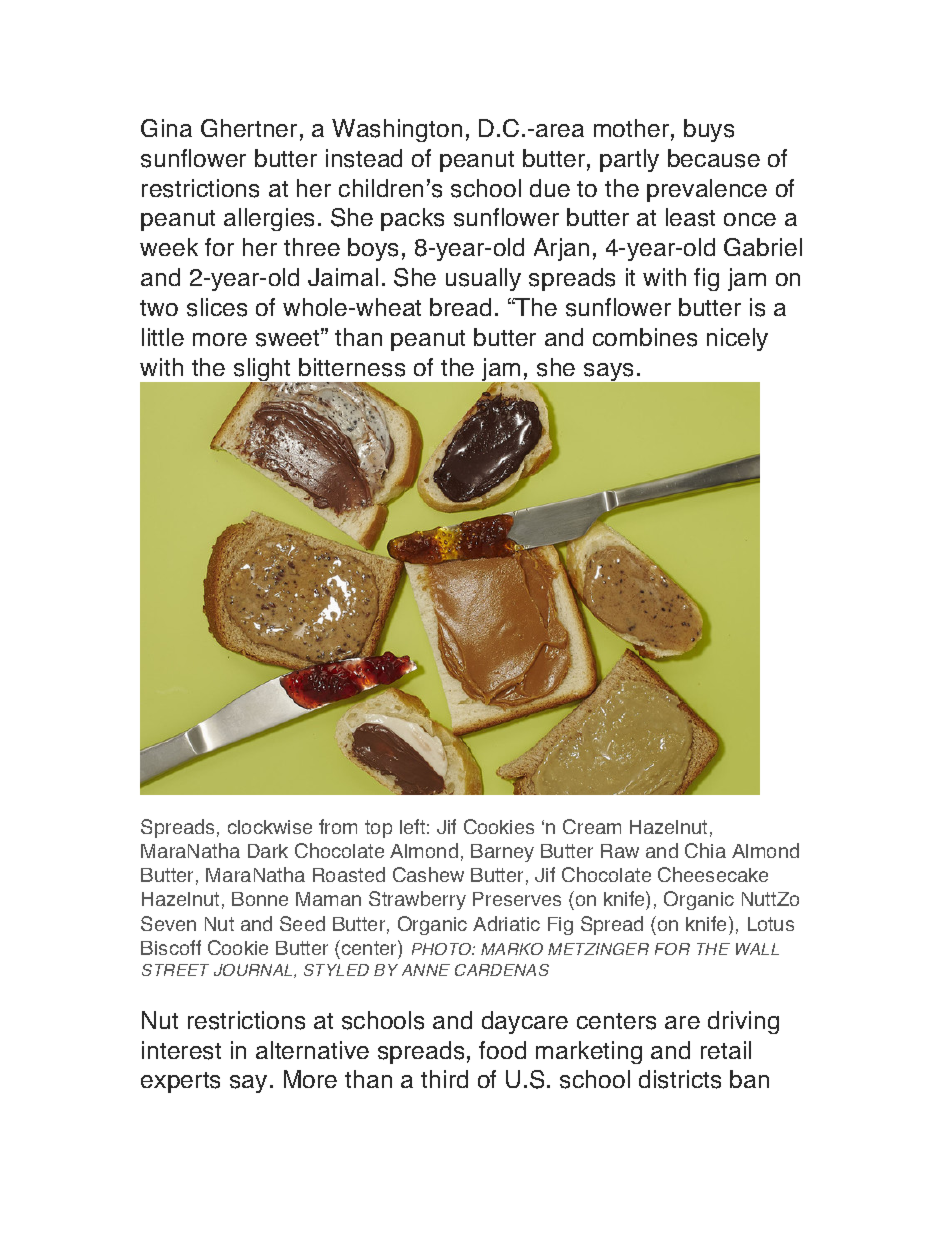  Describe the element at coordinates (397, 130) in the screenshot. I see `Washington` at that location.
